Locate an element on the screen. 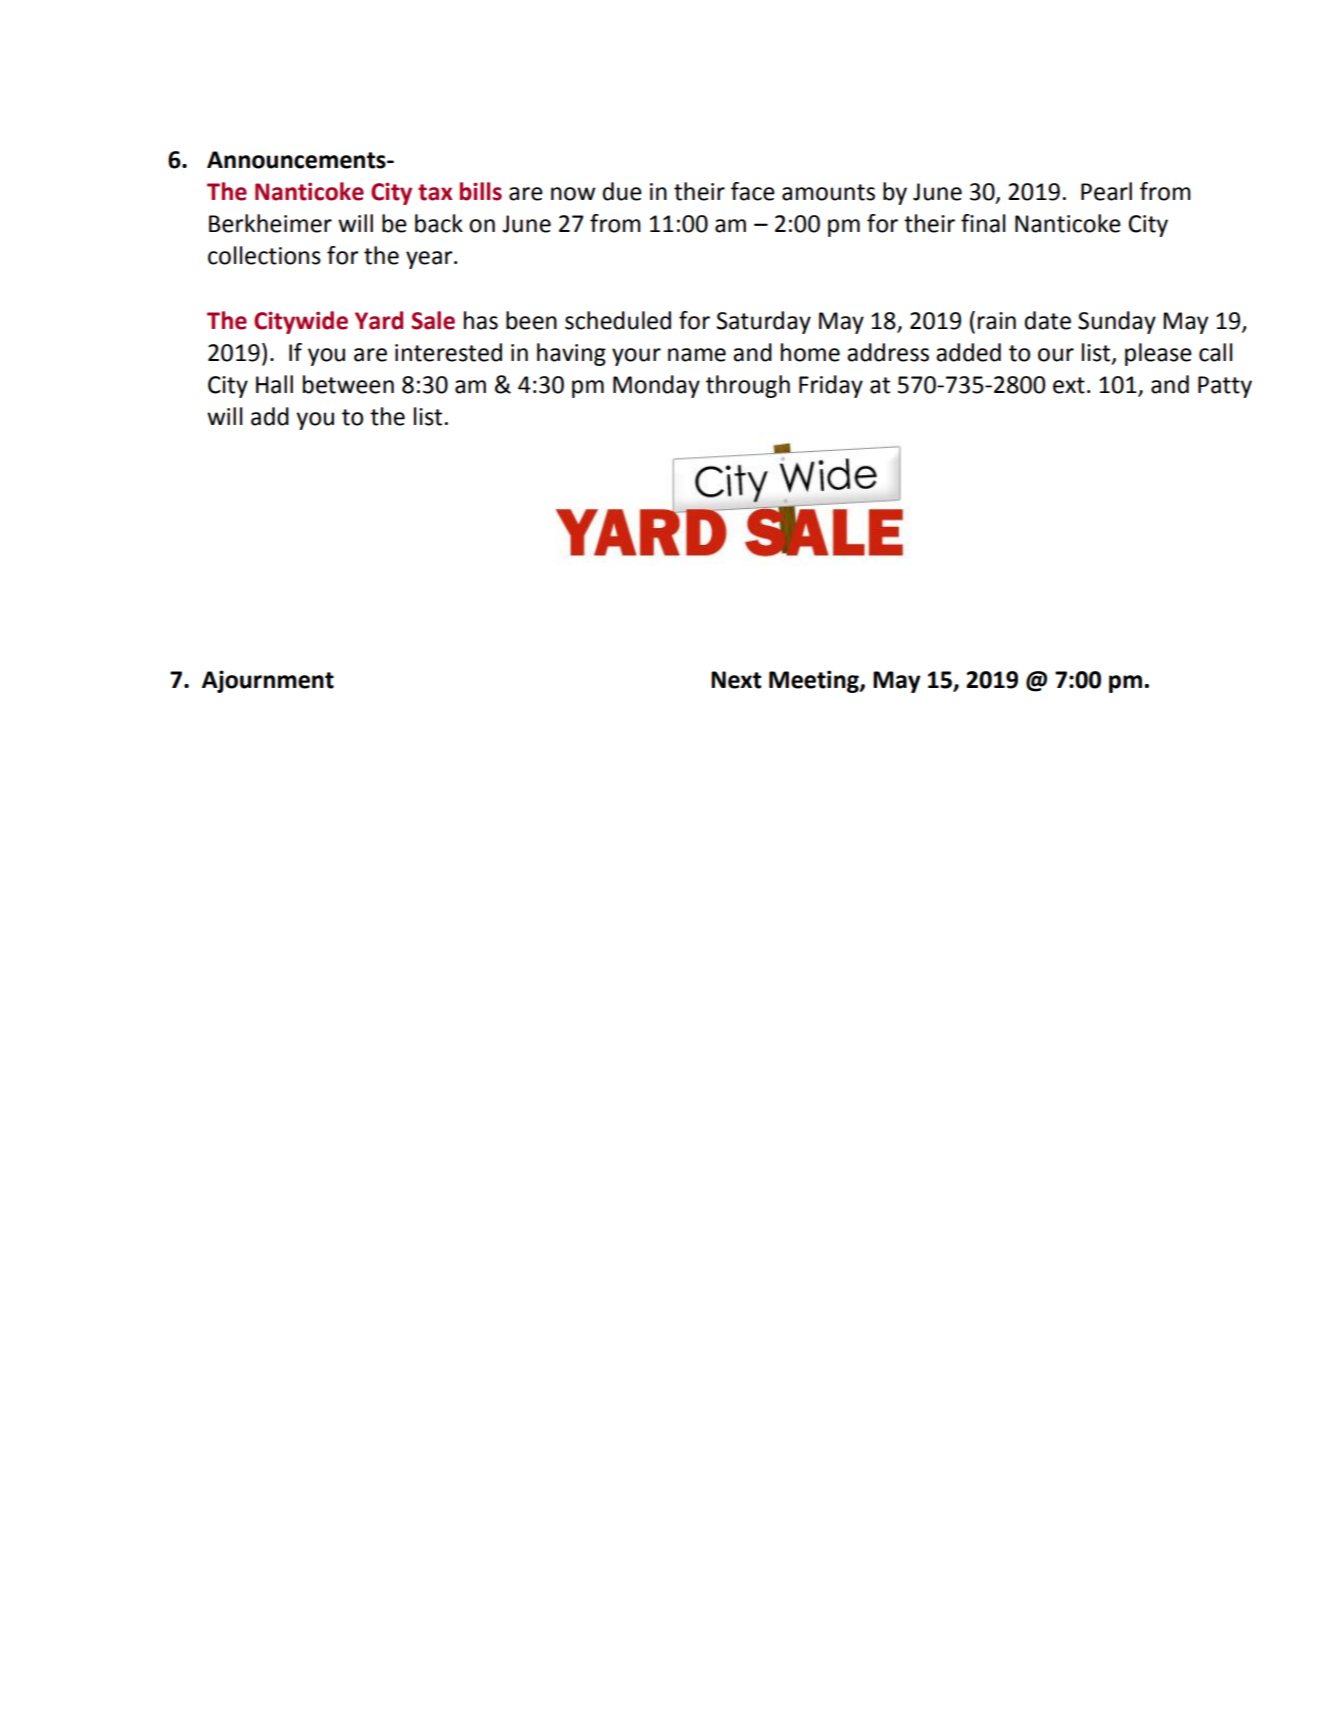  between is located at coordinates (348, 384).
